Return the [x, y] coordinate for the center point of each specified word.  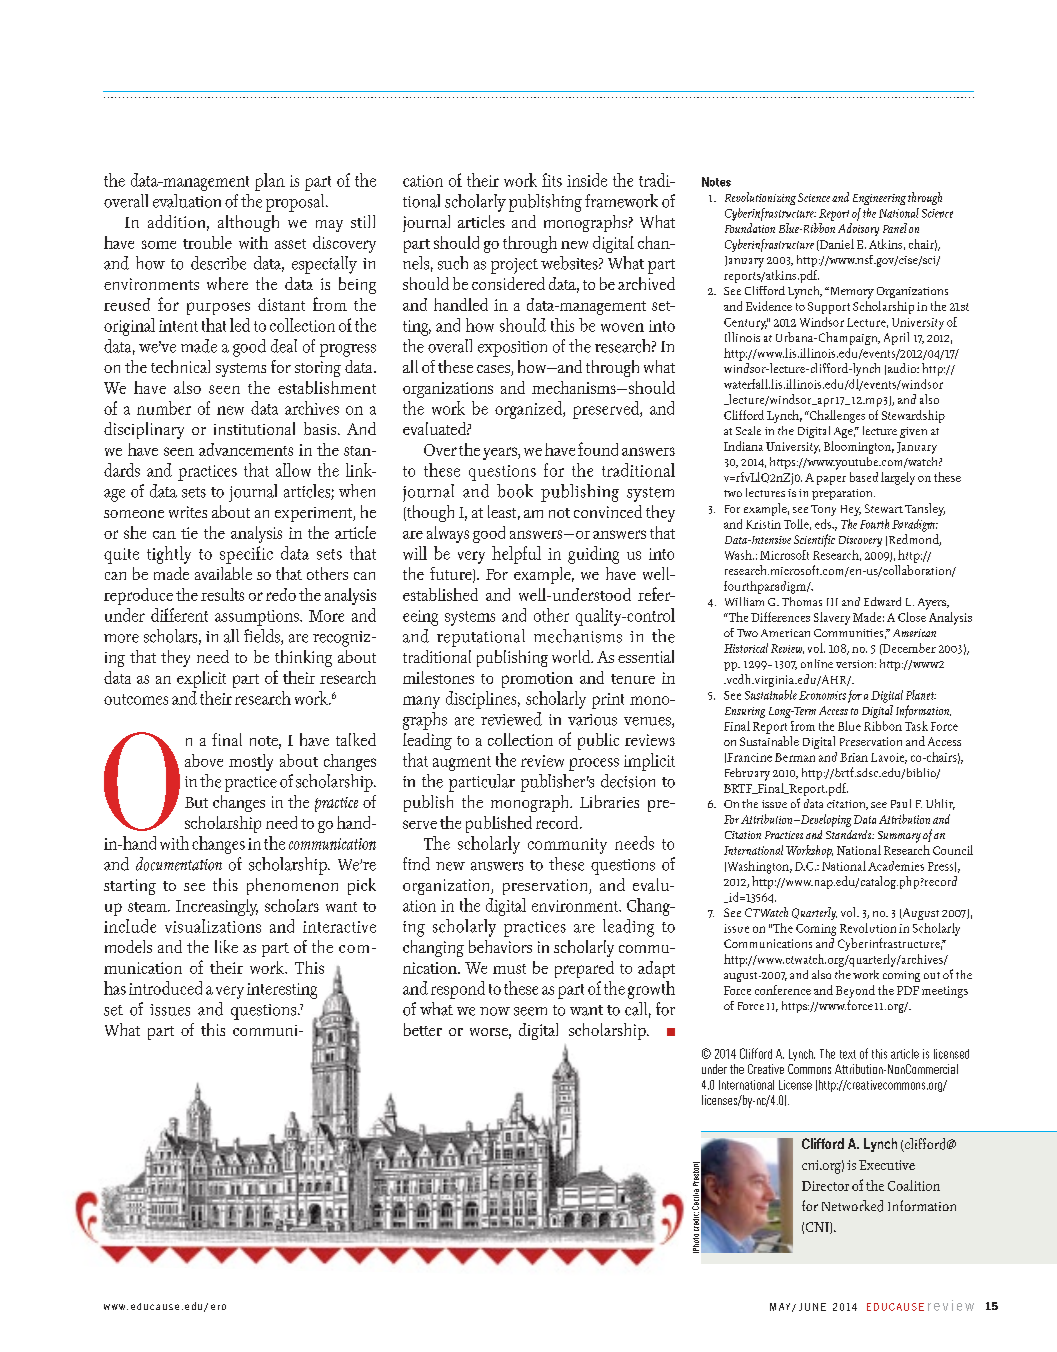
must [509, 969]
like [226, 946]
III [832, 602]
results [222, 594]
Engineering [879, 199]
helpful [516, 555]
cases [494, 370]
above [204, 760]
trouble [207, 242]
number [164, 408]
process [594, 764]
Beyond [855, 991]
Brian [854, 757]
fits [552, 180]
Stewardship [913, 416]
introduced [165, 988]
